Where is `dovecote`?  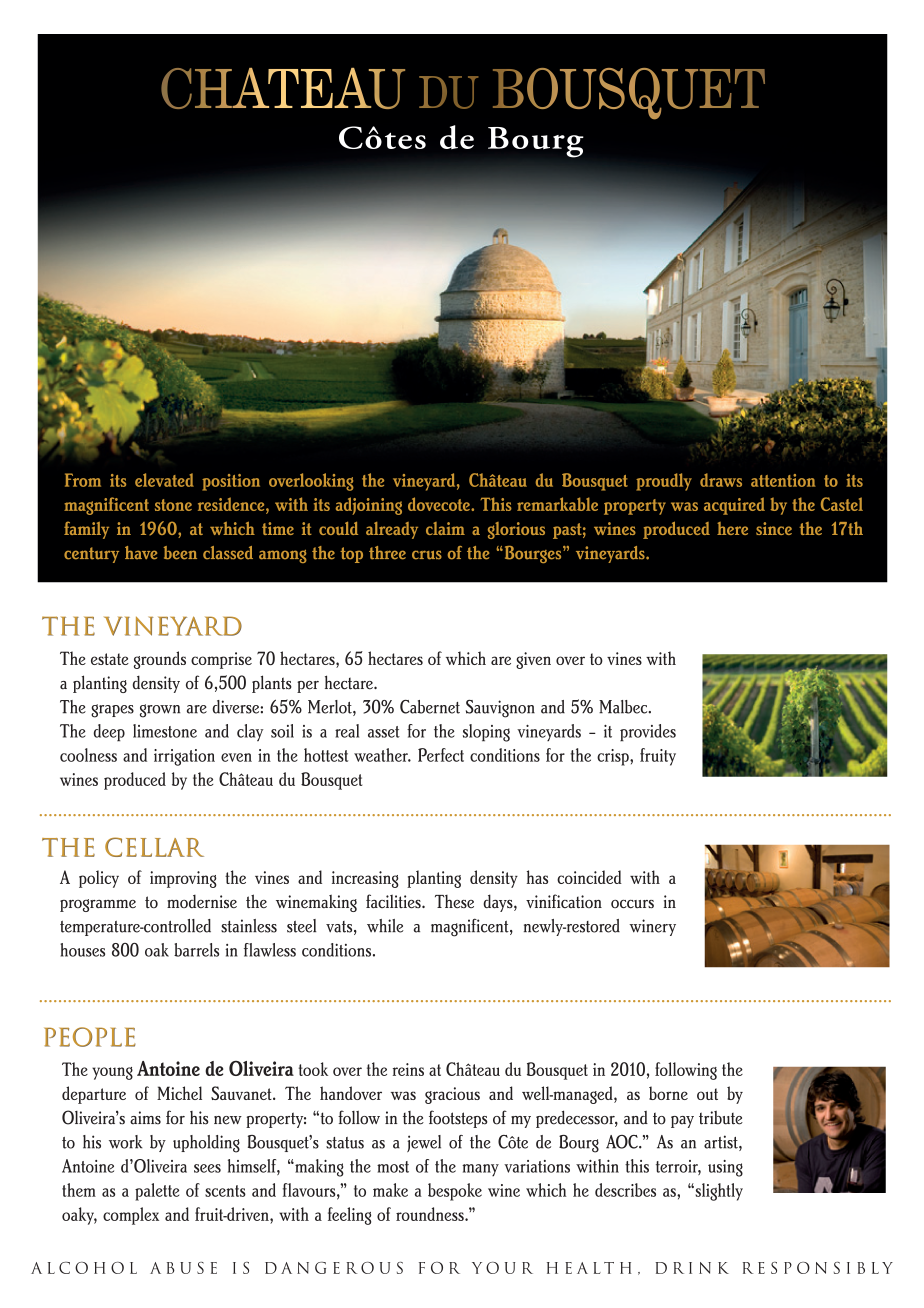 dovecote is located at coordinates (440, 504).
